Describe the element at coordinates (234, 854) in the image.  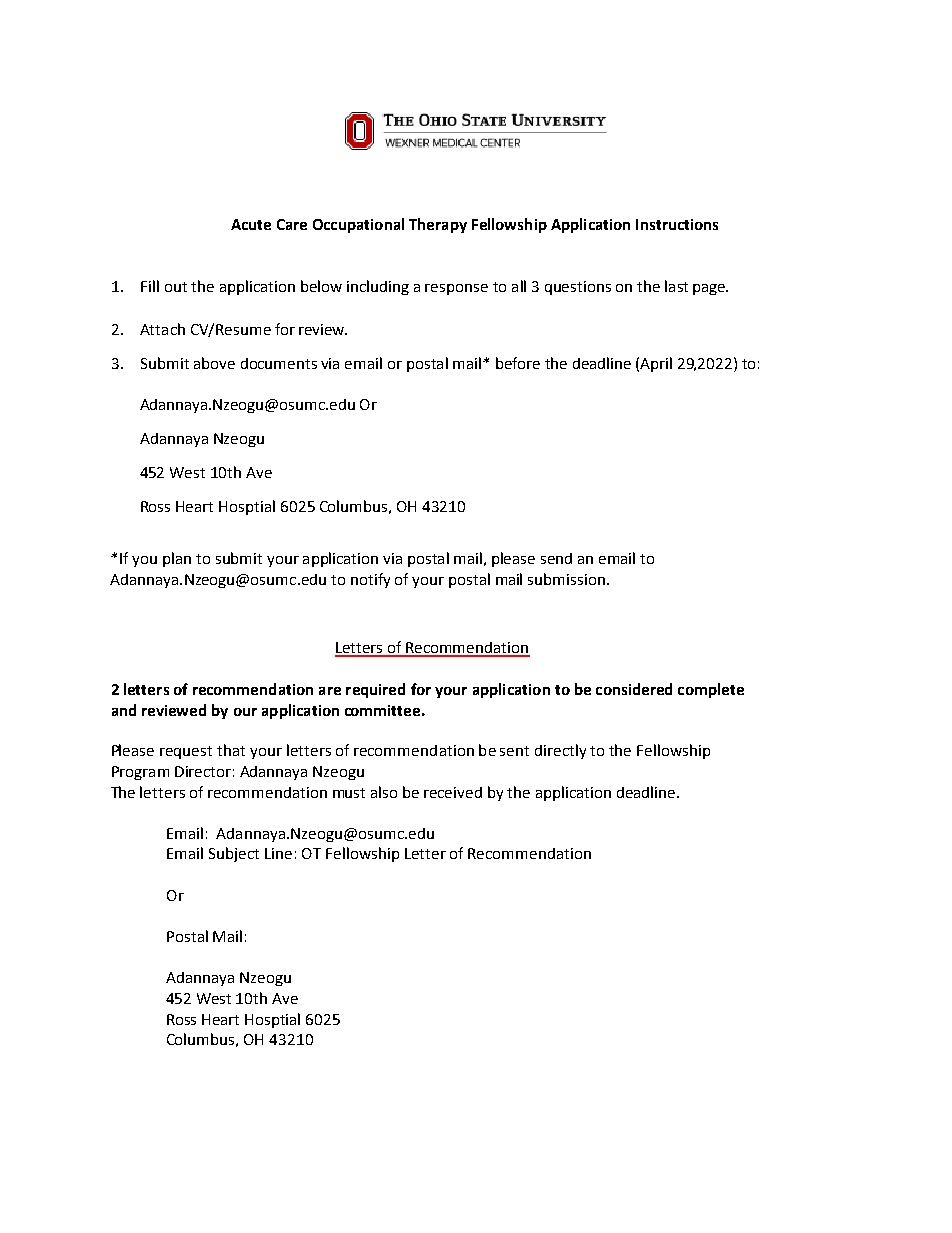
I see `Subject` at that location.
